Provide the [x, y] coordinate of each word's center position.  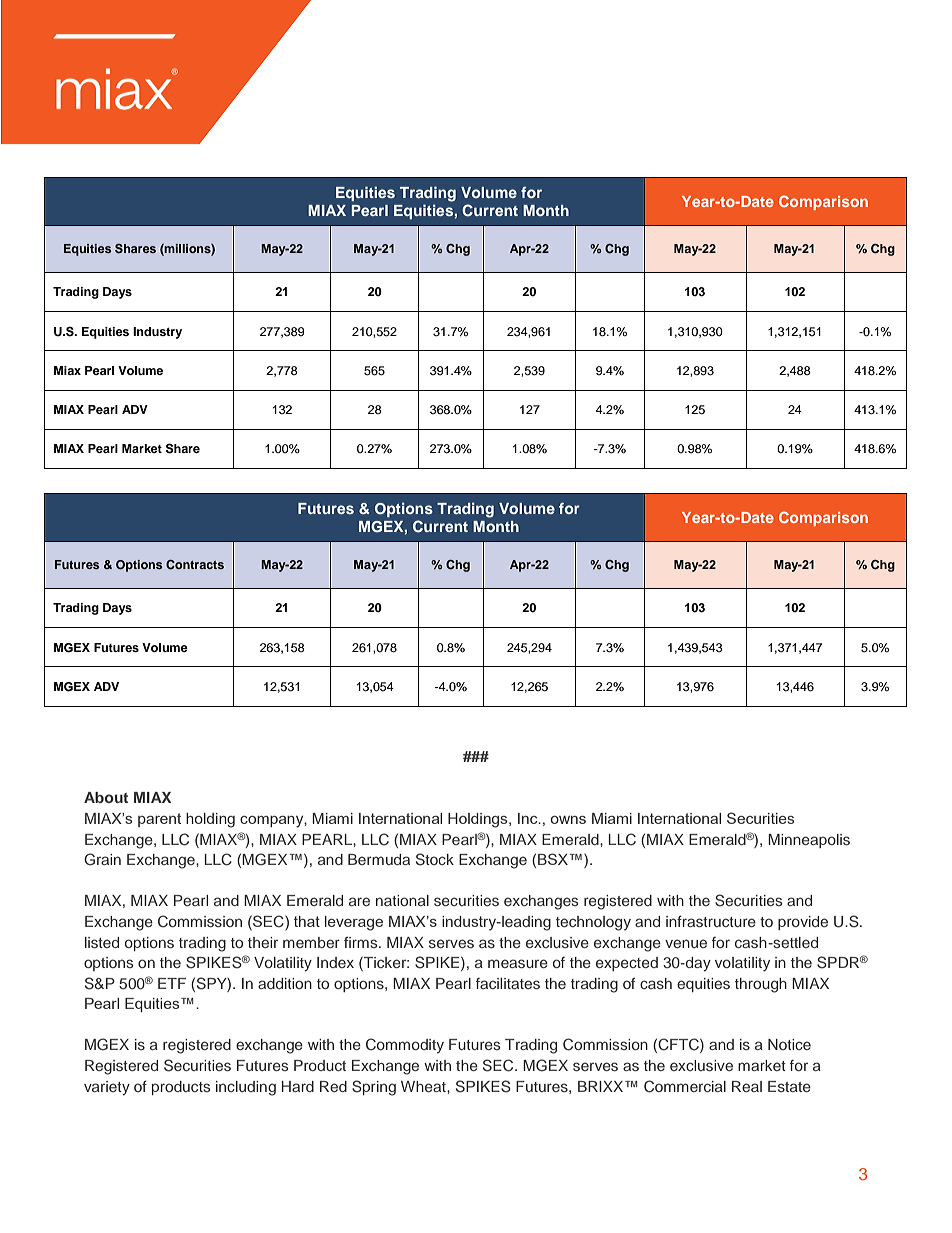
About [106, 797]
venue [686, 943]
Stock [435, 859]
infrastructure [711, 921]
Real [747, 1086]
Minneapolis [809, 841]
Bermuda [379, 859]
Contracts [195, 565]
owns [568, 820]
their [263, 942]
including [246, 1088]
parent [159, 820]
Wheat [424, 1086]
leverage [354, 923]
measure [518, 963]
